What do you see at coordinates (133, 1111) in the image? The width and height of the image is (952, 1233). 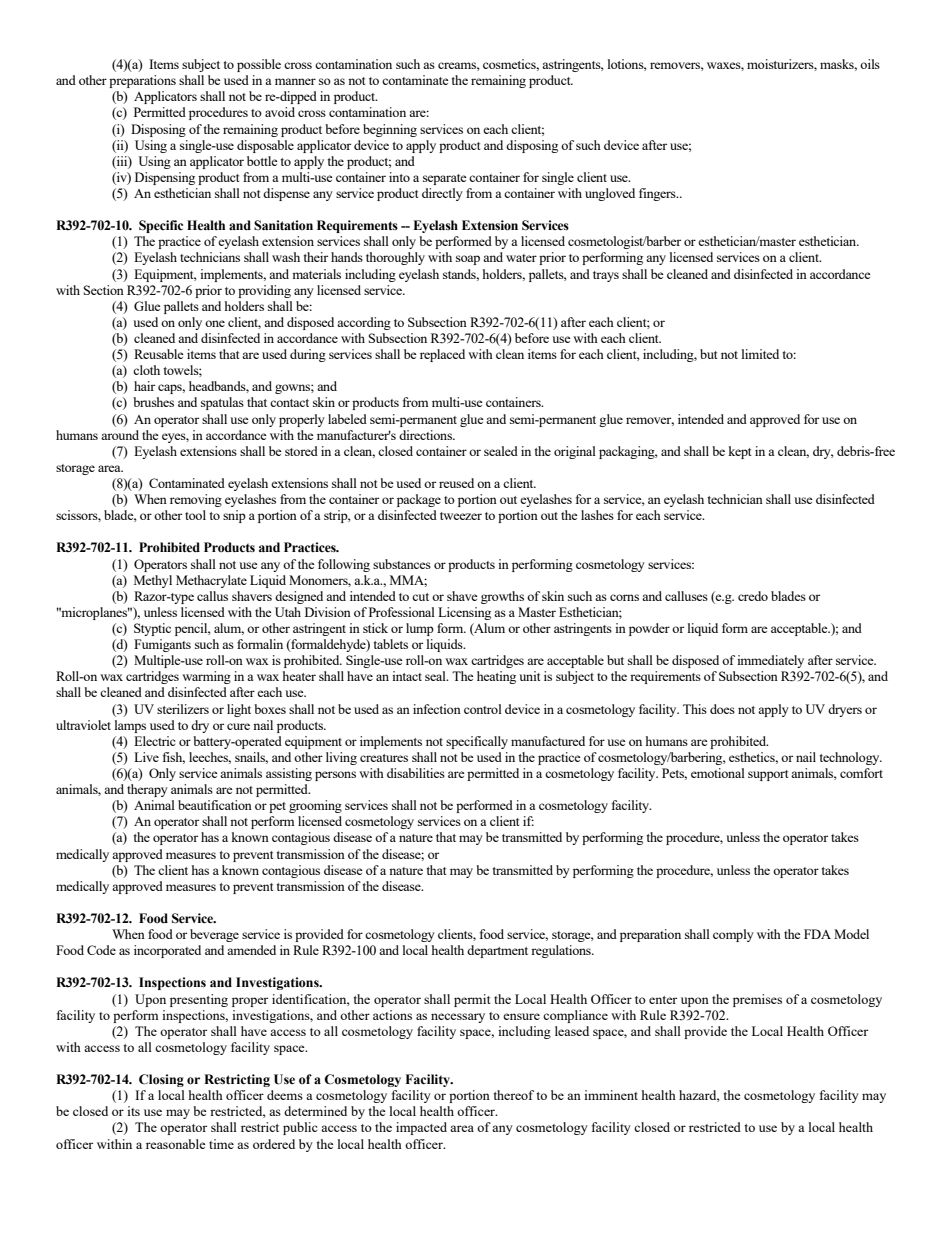 I see `its` at bounding box center [133, 1111].
